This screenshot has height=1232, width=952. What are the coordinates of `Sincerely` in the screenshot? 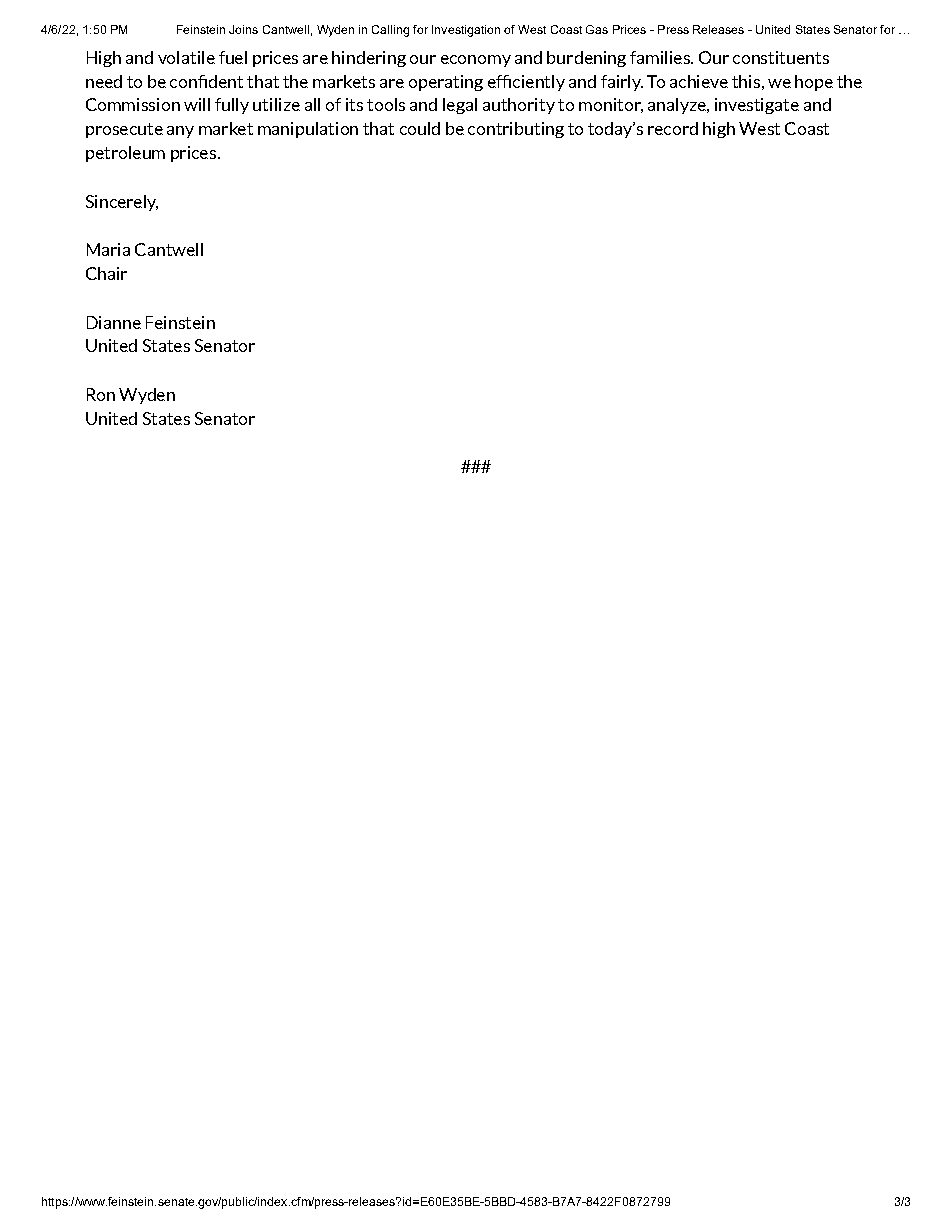 It's located at (122, 203).
